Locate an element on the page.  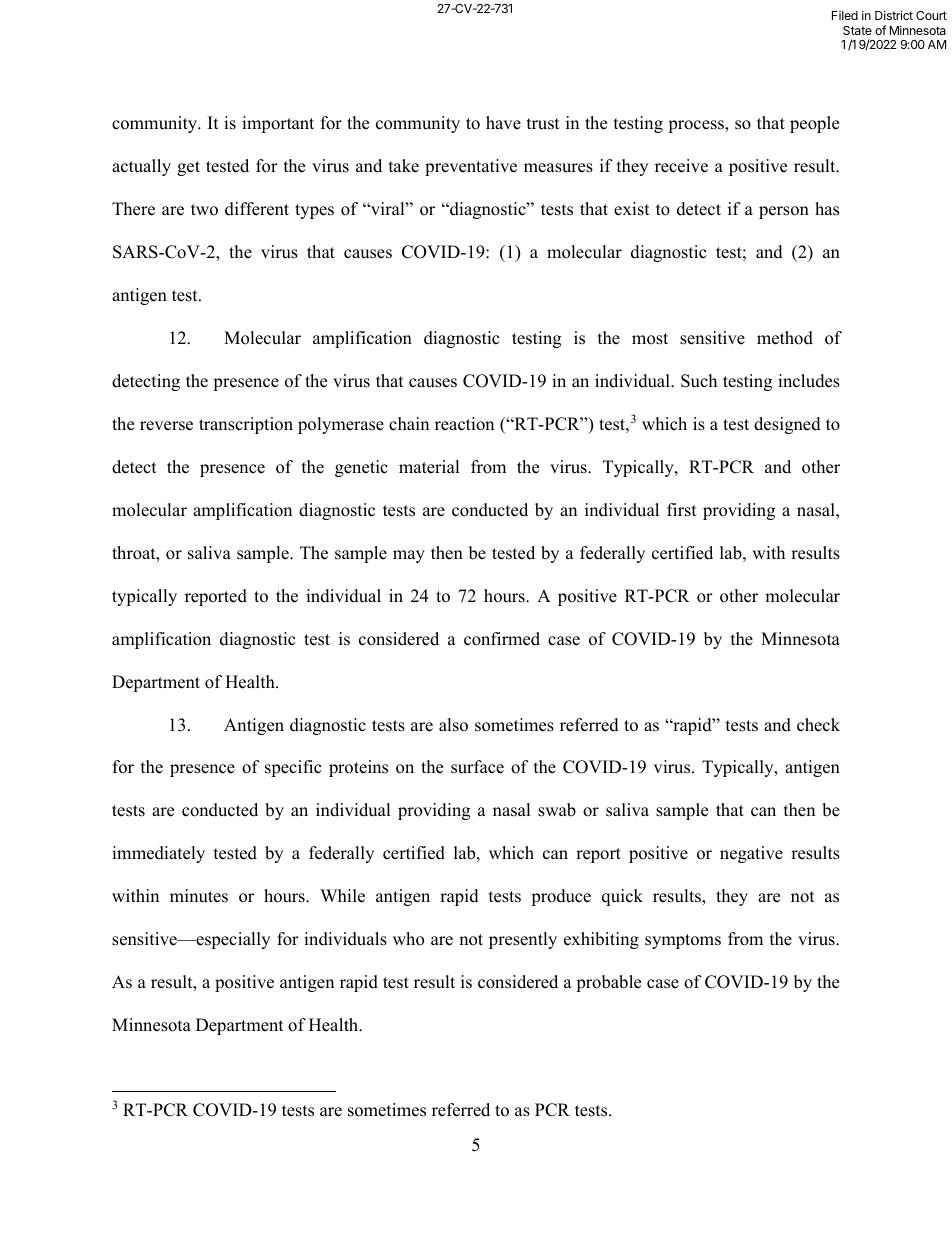
transcription is located at coordinates (246, 425).
